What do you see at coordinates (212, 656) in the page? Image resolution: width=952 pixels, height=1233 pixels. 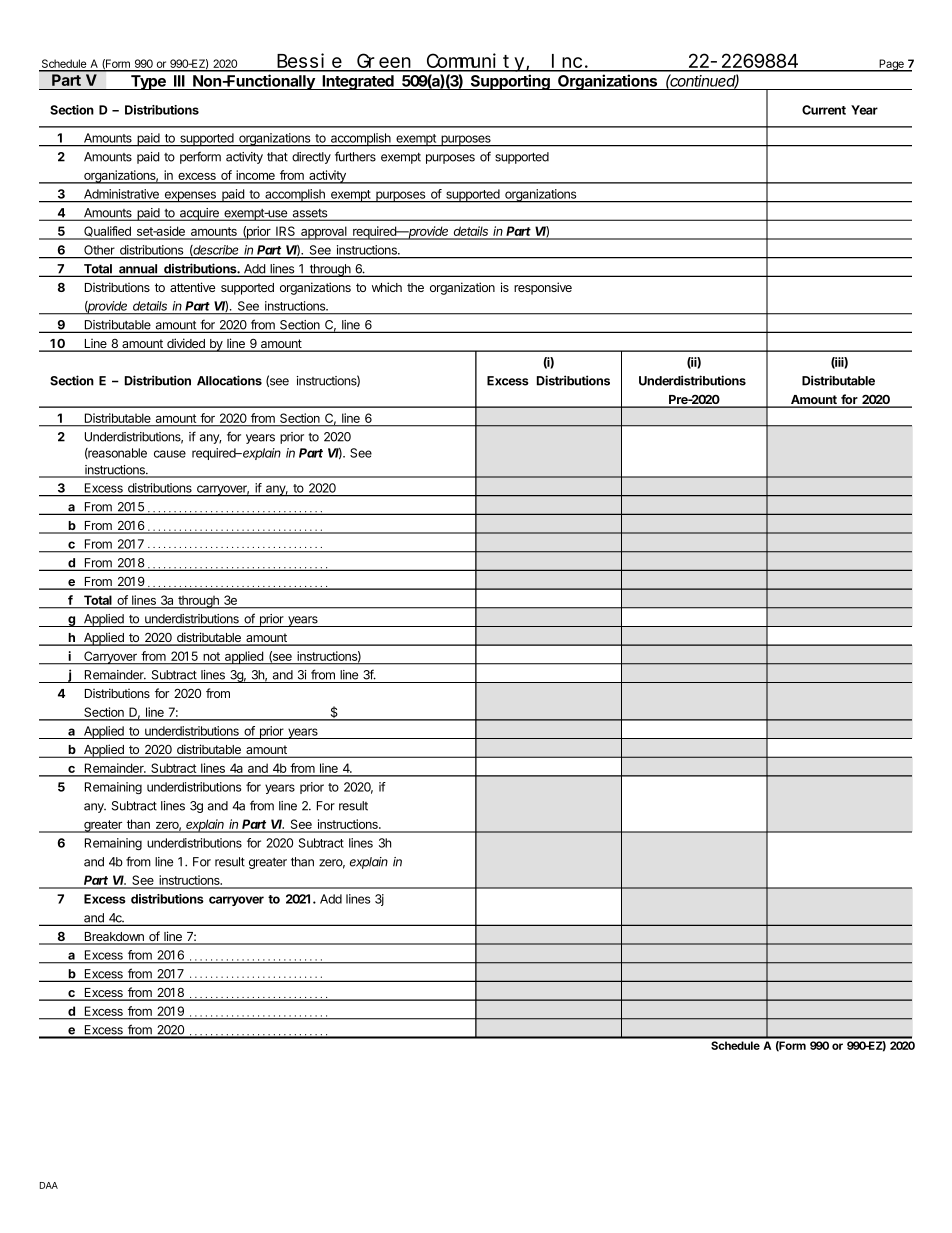 I see `not` at bounding box center [212, 656].
